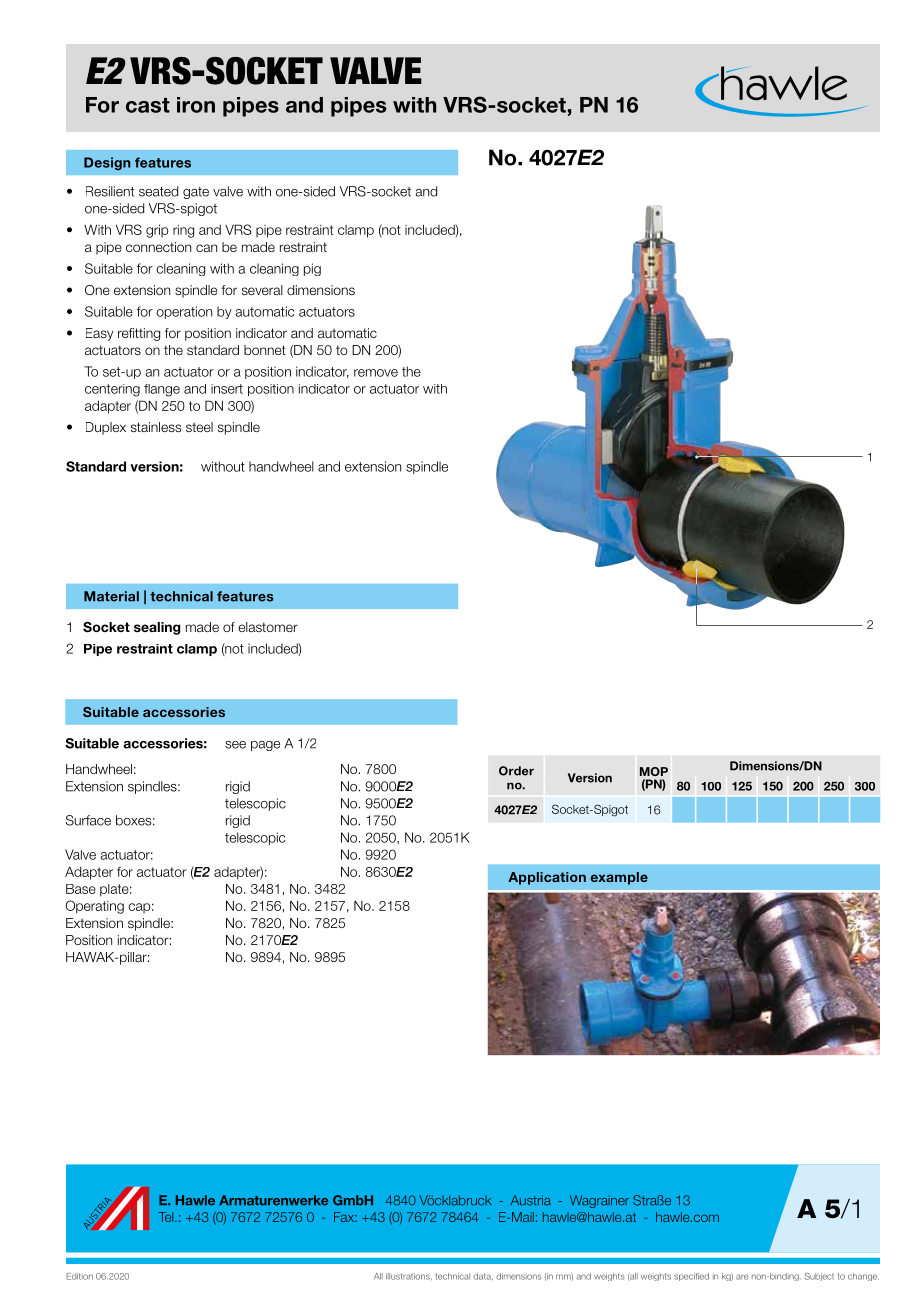 This image has width=924, height=1308. What do you see at coordinates (654, 771) in the image?
I see `MOP` at bounding box center [654, 771].
